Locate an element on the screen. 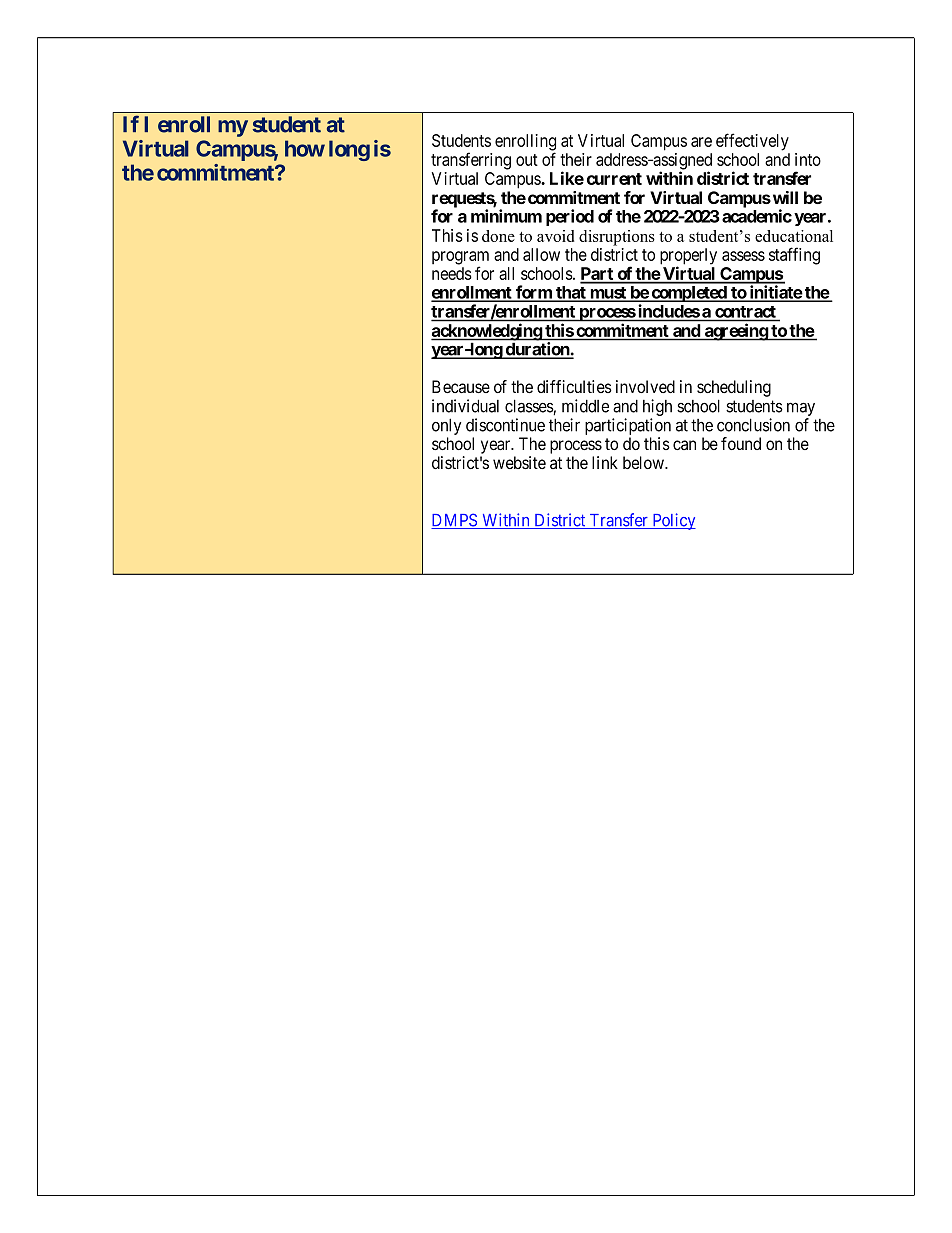 The height and width of the screenshot is (1233, 952). scheduling is located at coordinates (734, 388).
